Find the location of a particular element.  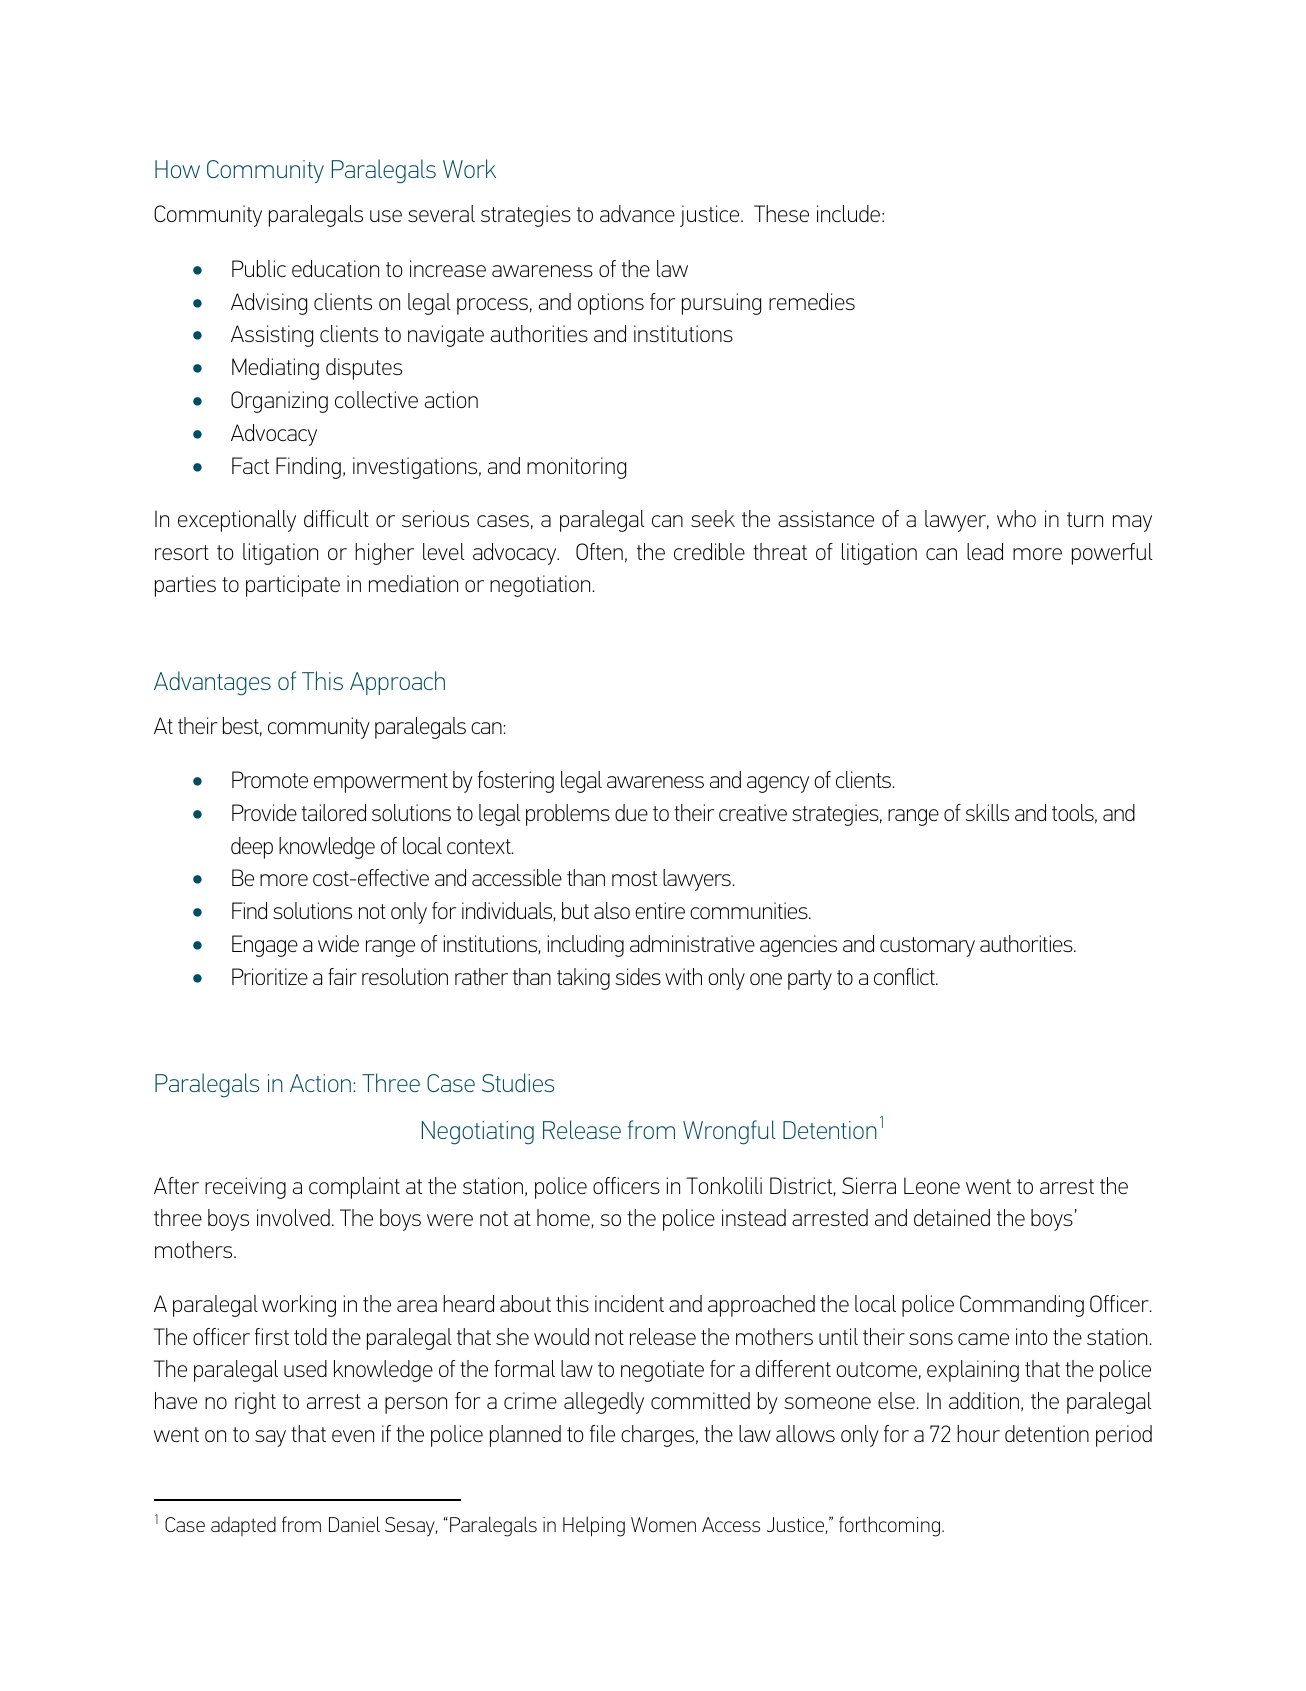

detained is located at coordinates (952, 1217).
